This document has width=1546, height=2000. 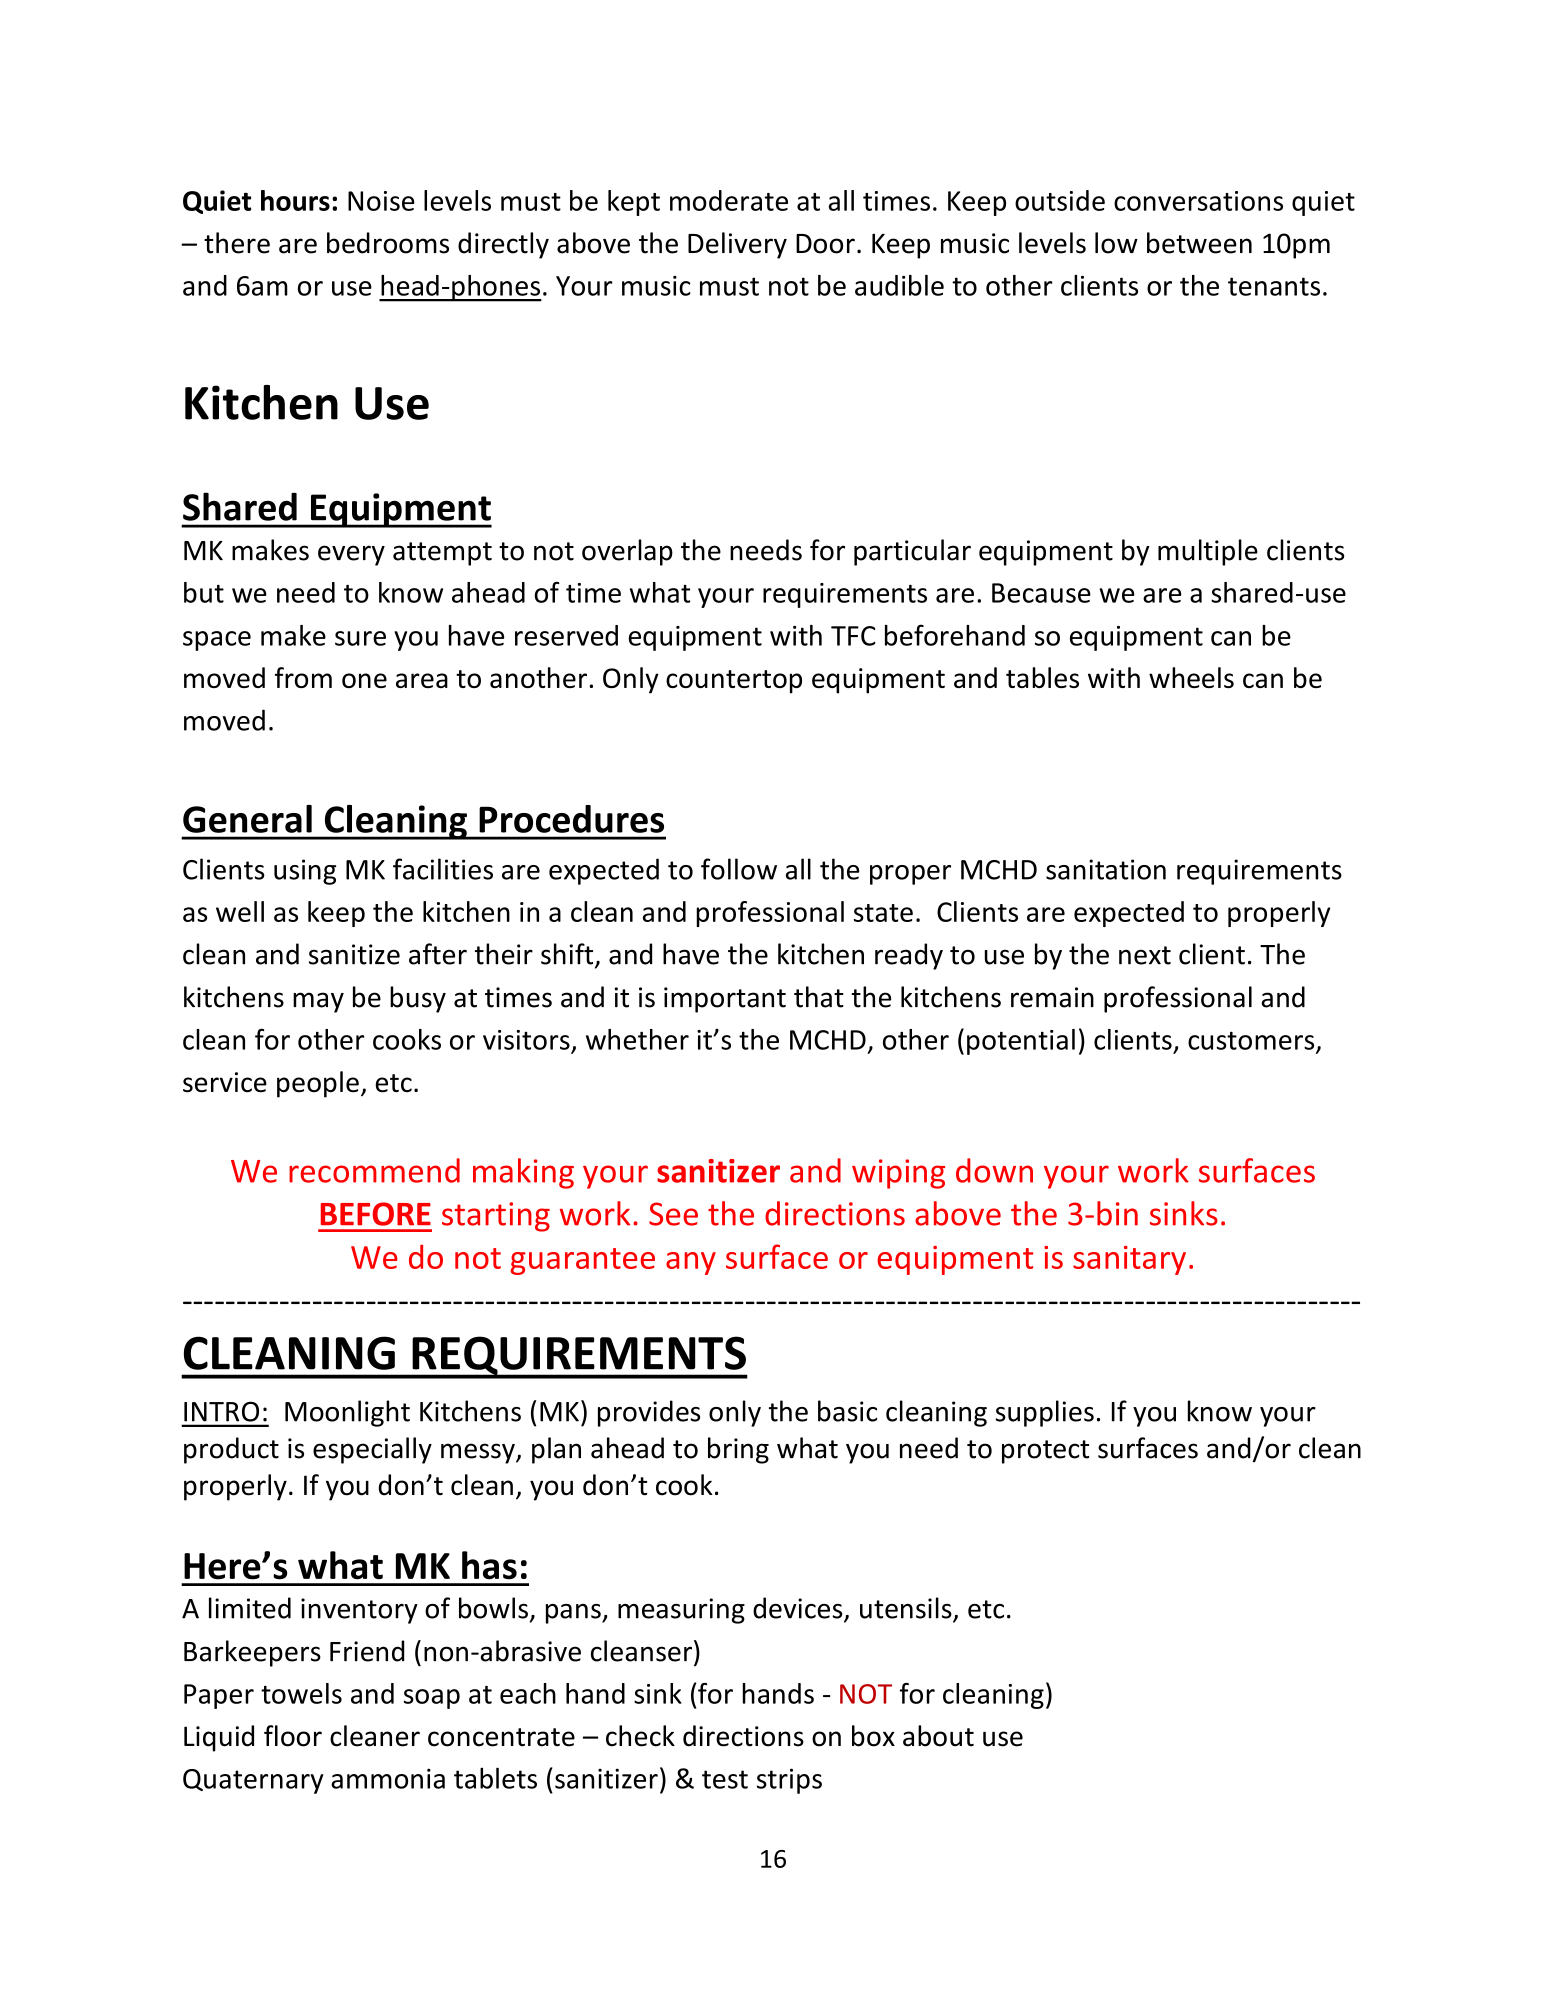 What do you see at coordinates (737, 245) in the document?
I see `Delivery` at bounding box center [737, 245].
